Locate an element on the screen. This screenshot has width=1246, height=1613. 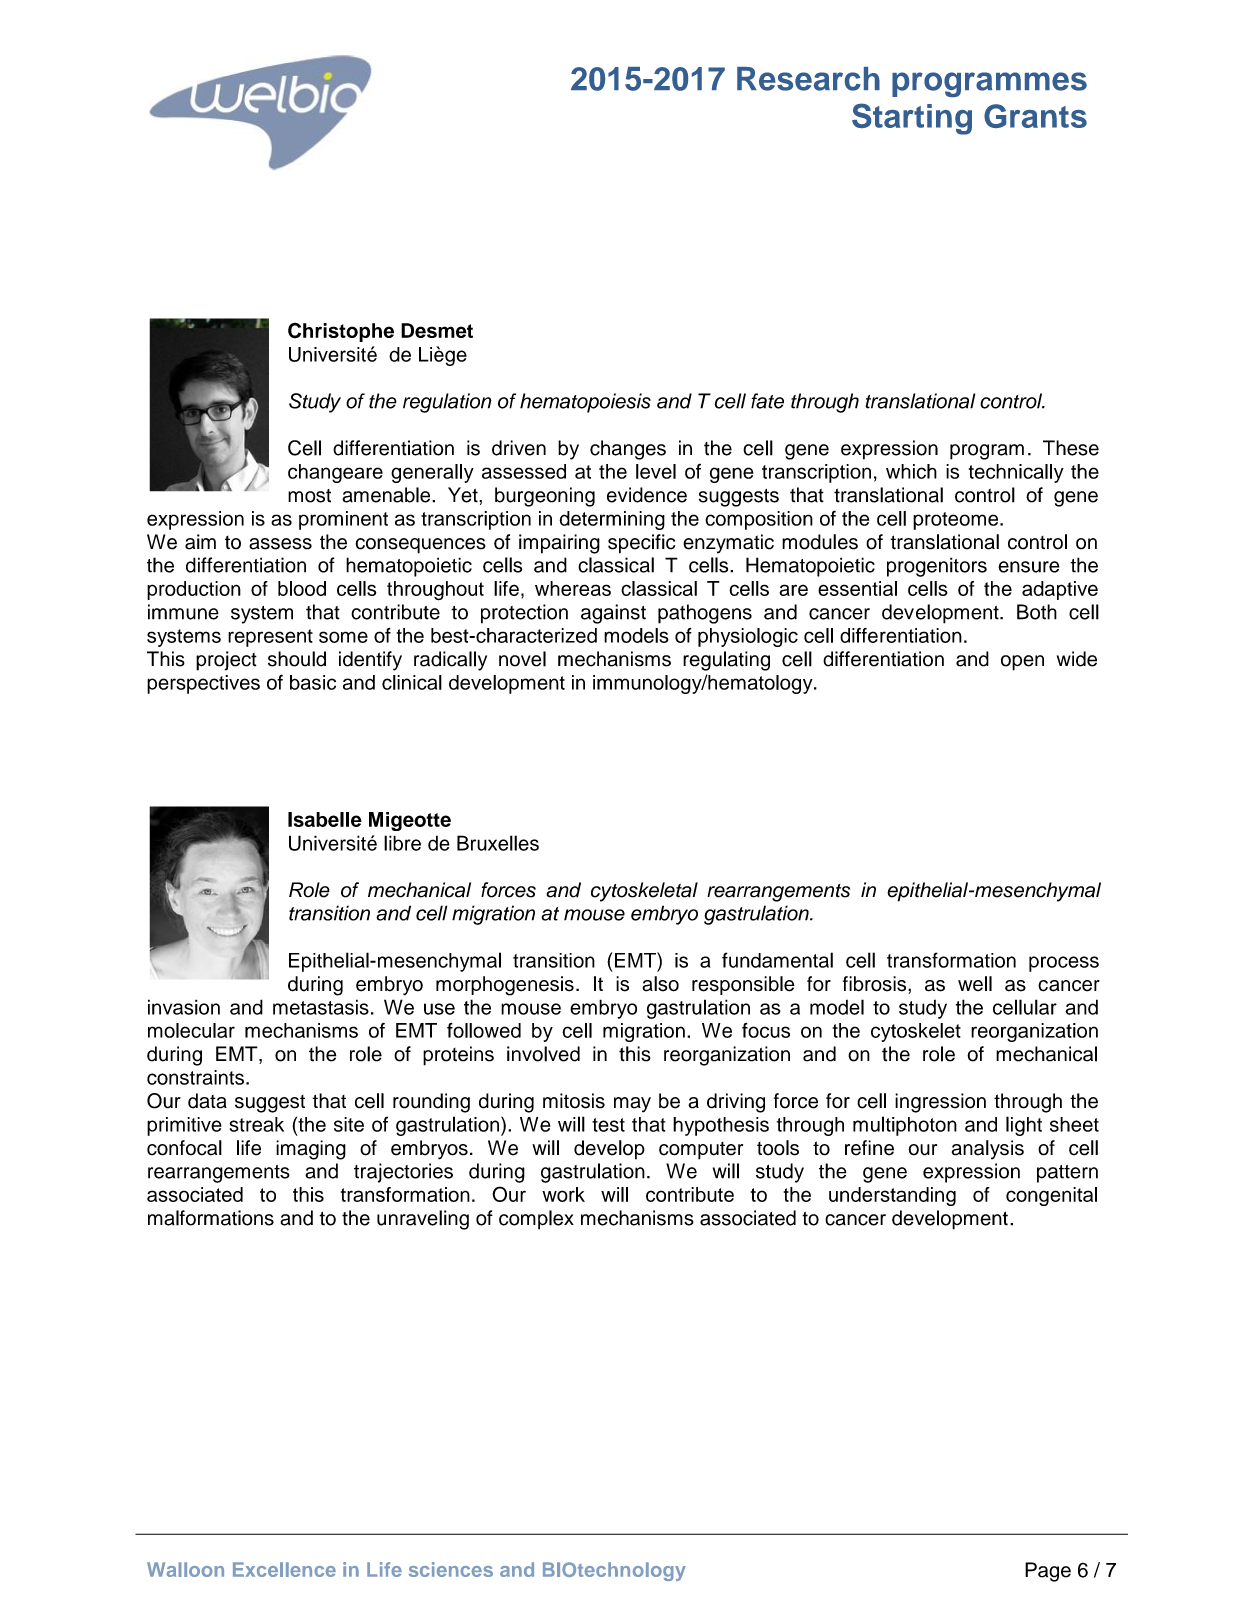
metastasis is located at coordinates (321, 1007).
